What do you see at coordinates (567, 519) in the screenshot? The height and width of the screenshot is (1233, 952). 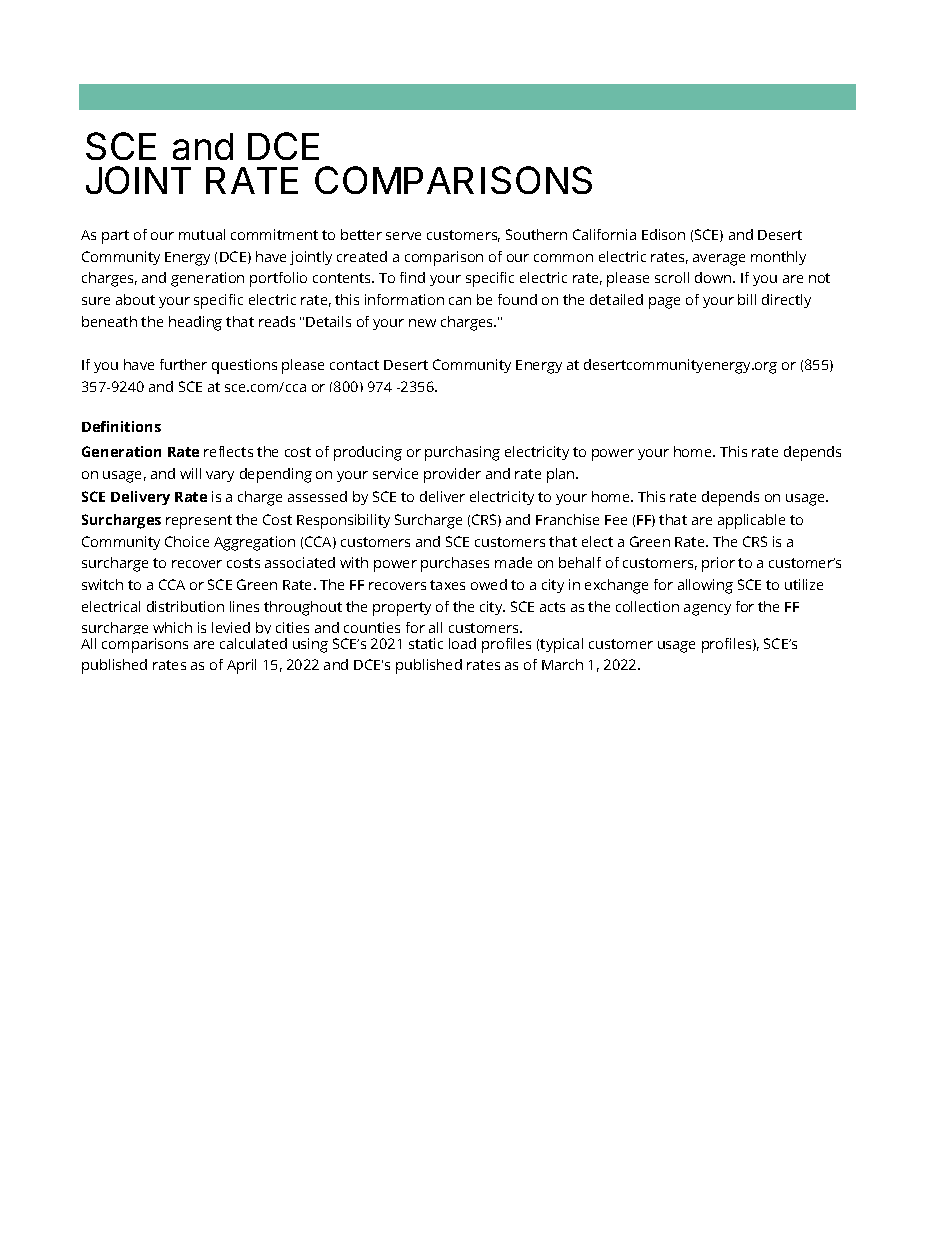 I see `Franchise` at bounding box center [567, 519].
